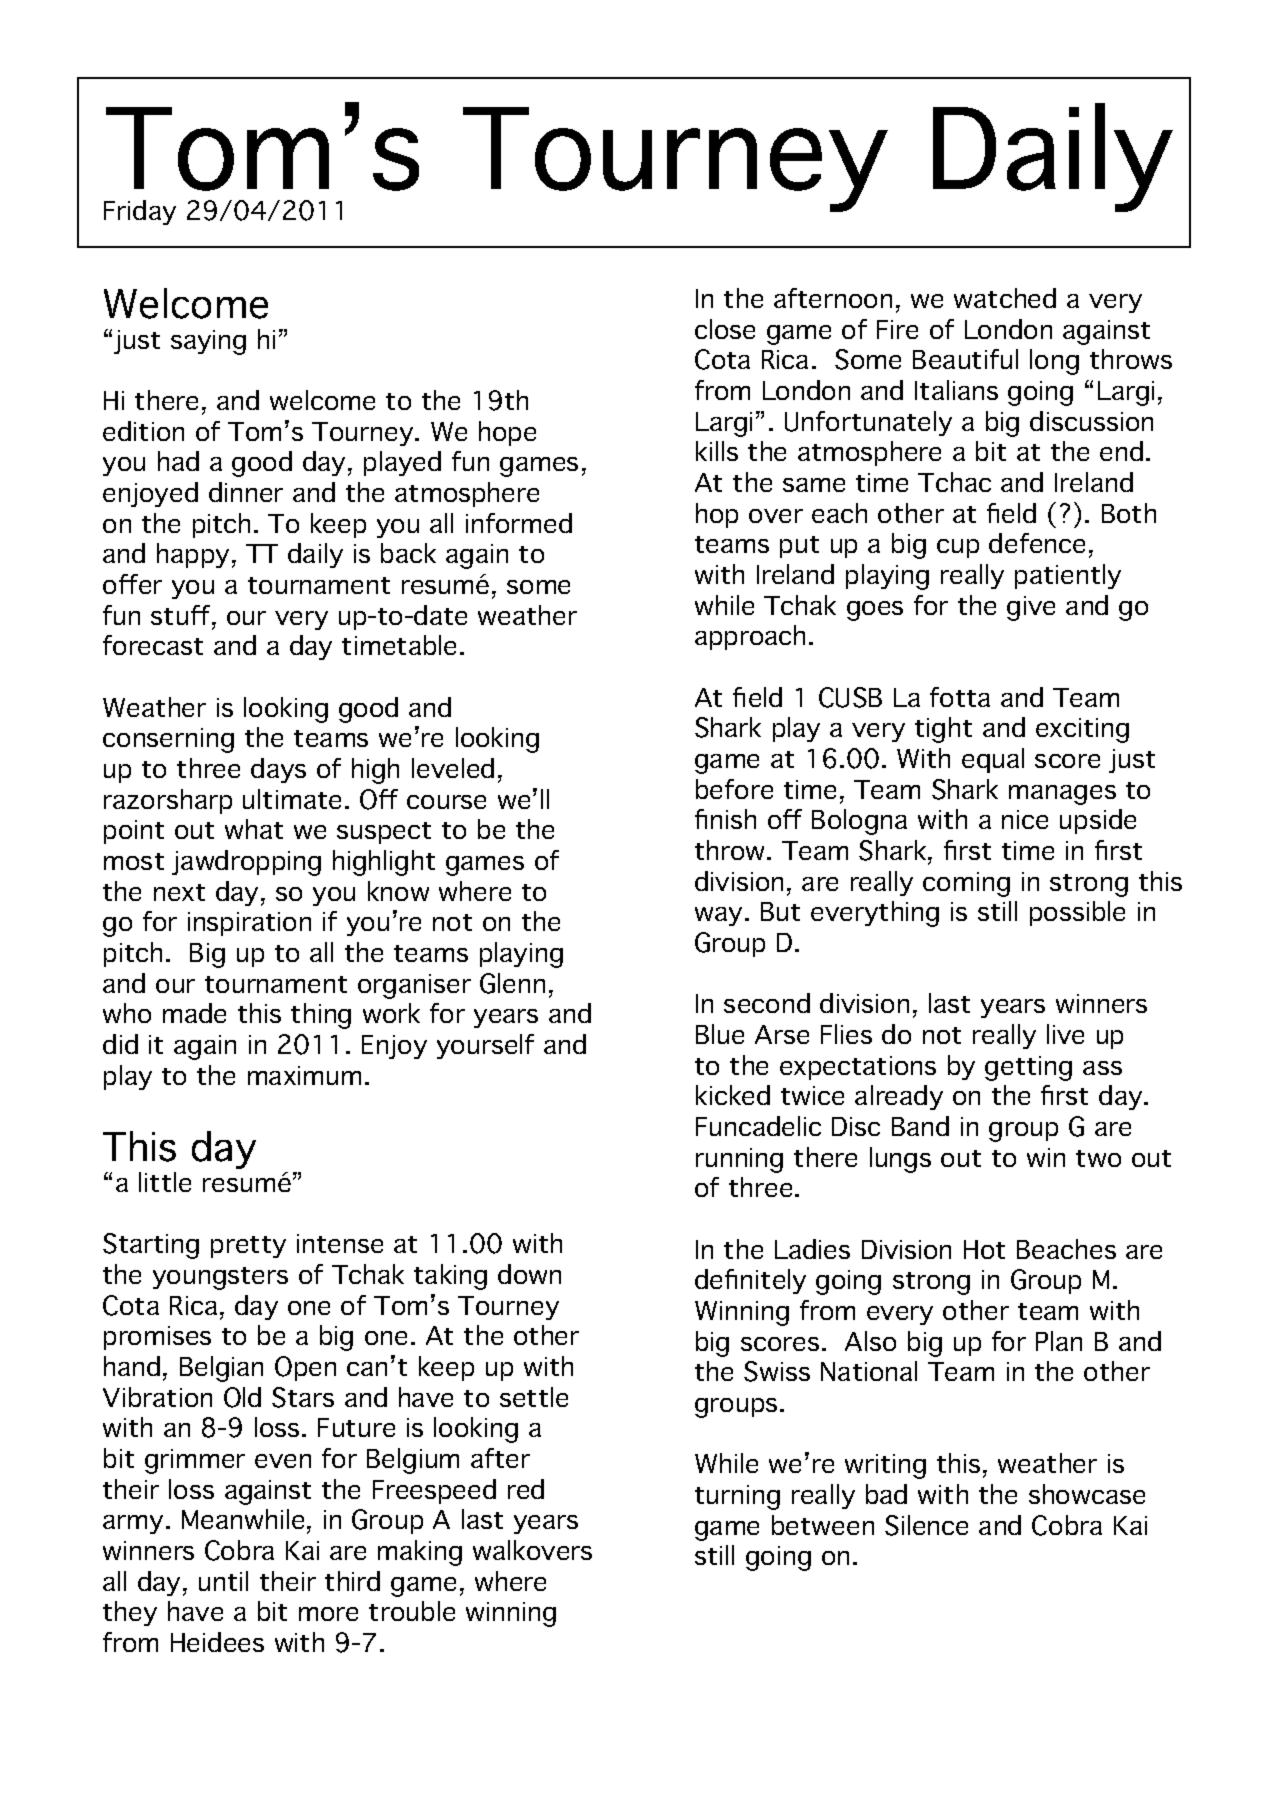  I want to click on kicked, so click(733, 1095).
